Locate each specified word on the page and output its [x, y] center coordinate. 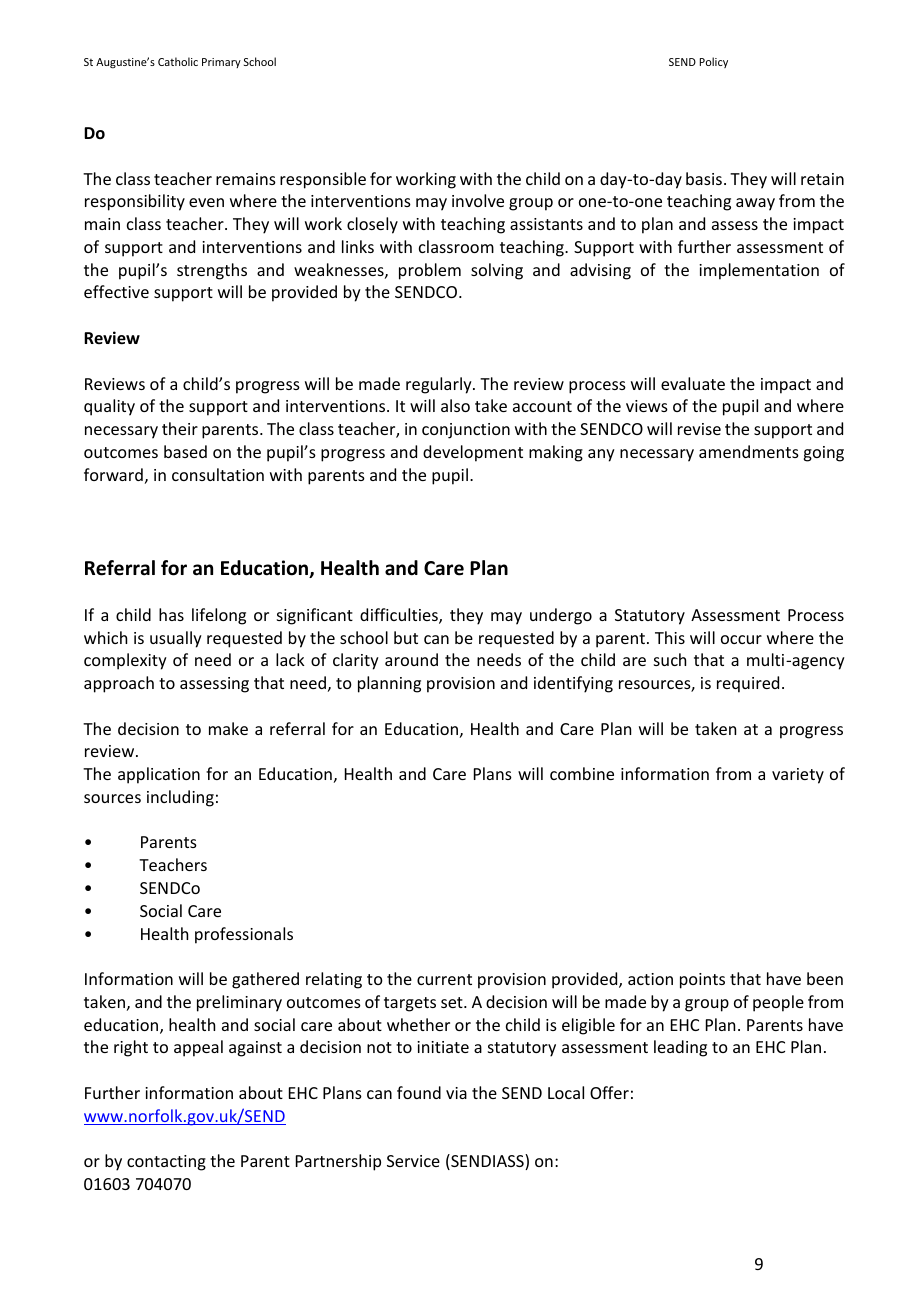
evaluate [693, 383]
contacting [166, 1163]
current [444, 979]
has [171, 614]
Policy [714, 62]
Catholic [178, 61]
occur [741, 639]
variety [798, 776]
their [180, 428]
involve [478, 200]
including [180, 798]
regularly [440, 385]
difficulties [400, 616]
